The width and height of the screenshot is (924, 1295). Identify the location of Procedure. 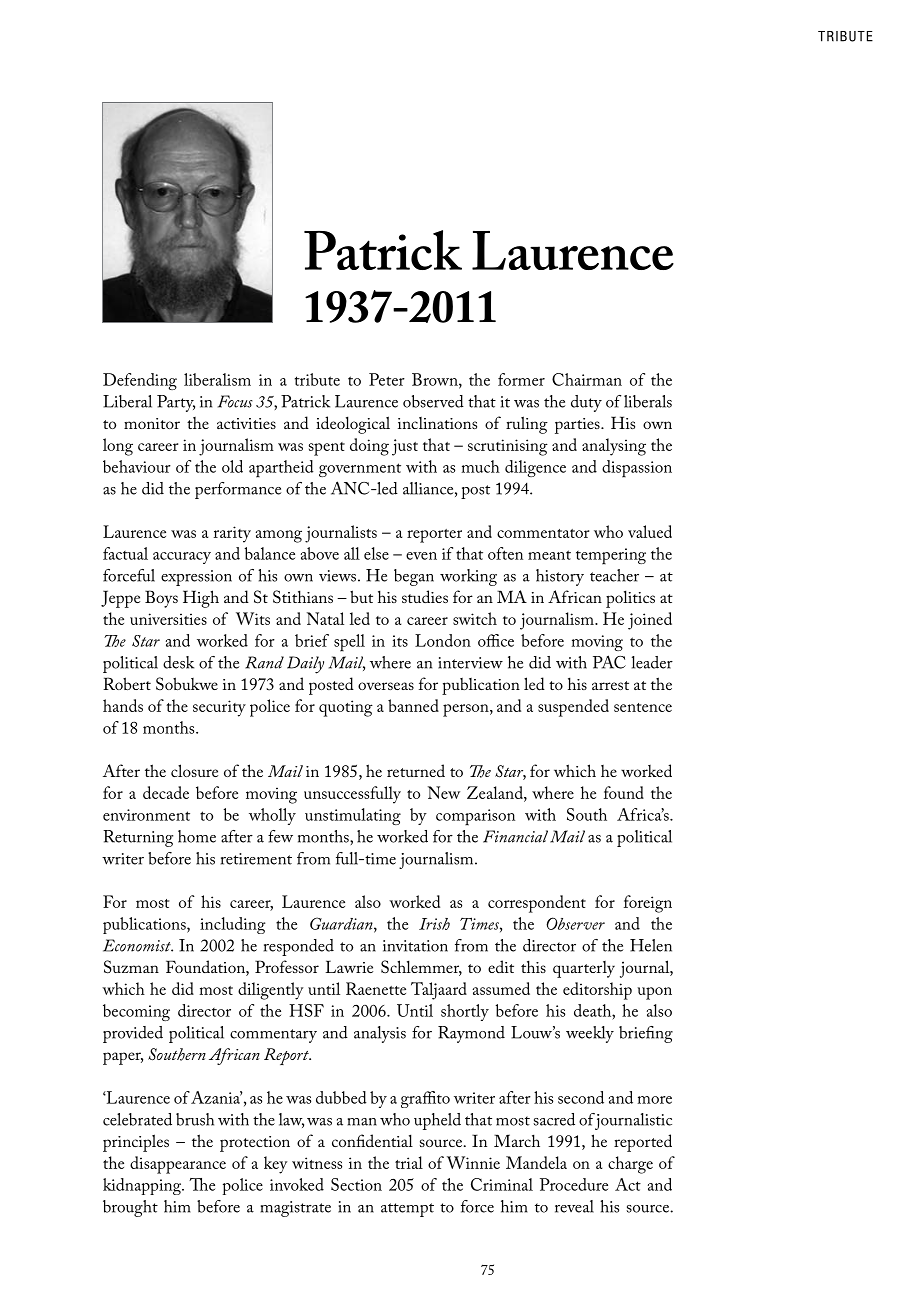
(574, 1184).
